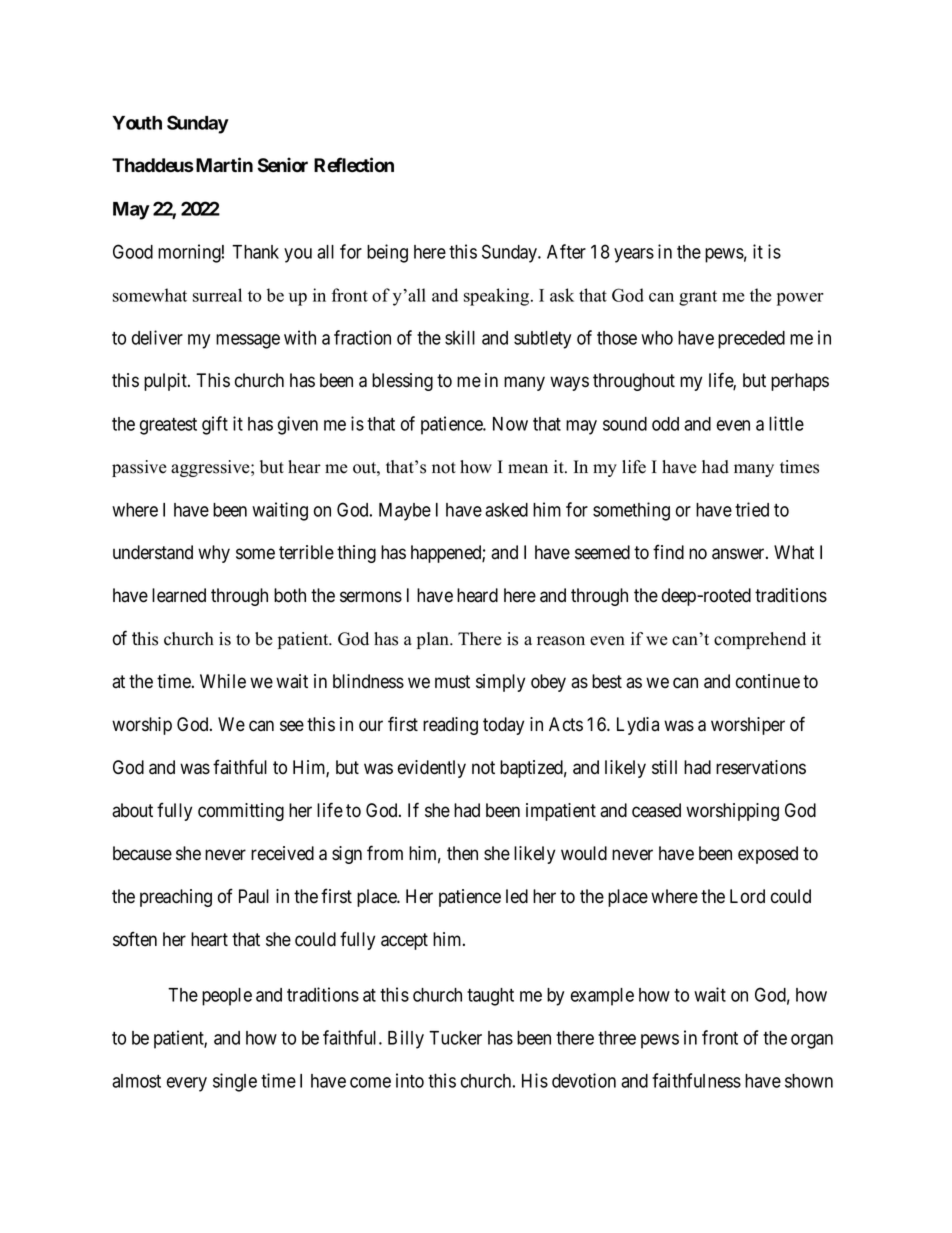 This page has width=952, height=1233. What do you see at coordinates (354, 165) in the page?
I see `Reflection` at bounding box center [354, 165].
